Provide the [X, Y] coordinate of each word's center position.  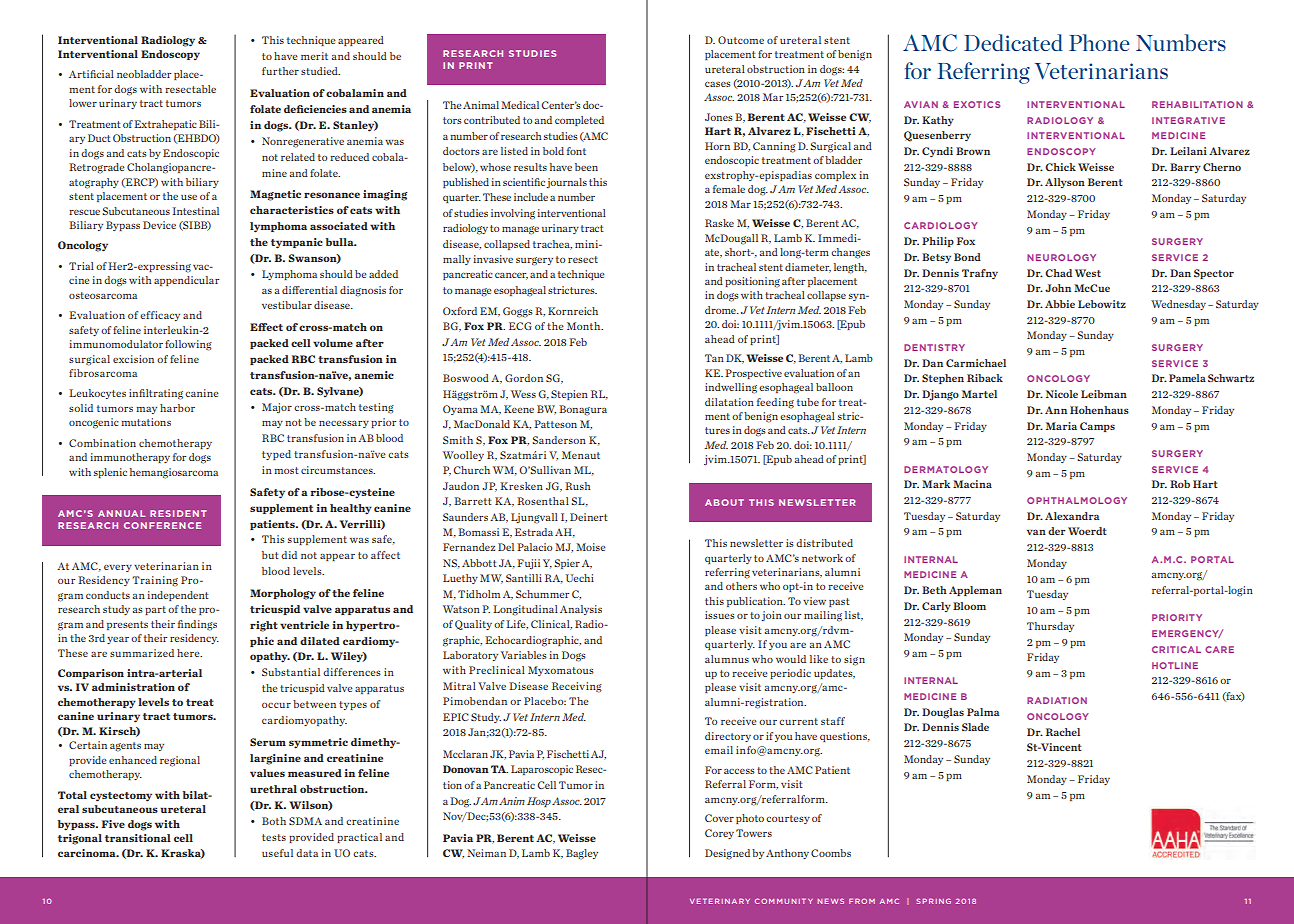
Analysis [581, 610]
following [188, 345]
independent [178, 596]
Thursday [1050, 627]
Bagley [582, 854]
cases [718, 84]
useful [277, 853]
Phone [1099, 42]
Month [585, 326]
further [280, 71]
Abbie [1060, 304]
